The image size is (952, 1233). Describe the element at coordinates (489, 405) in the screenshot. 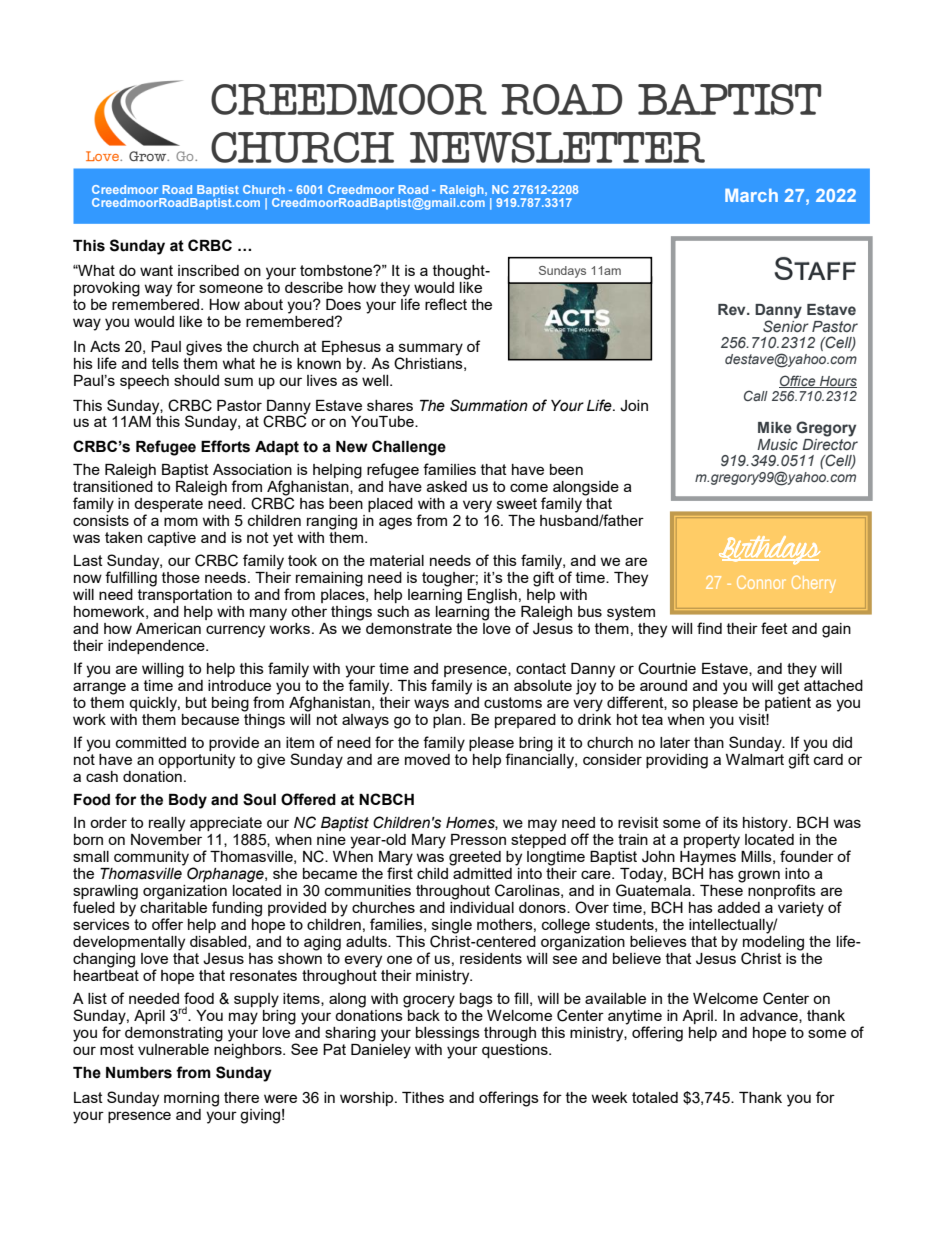

I see `Summation` at that location.
